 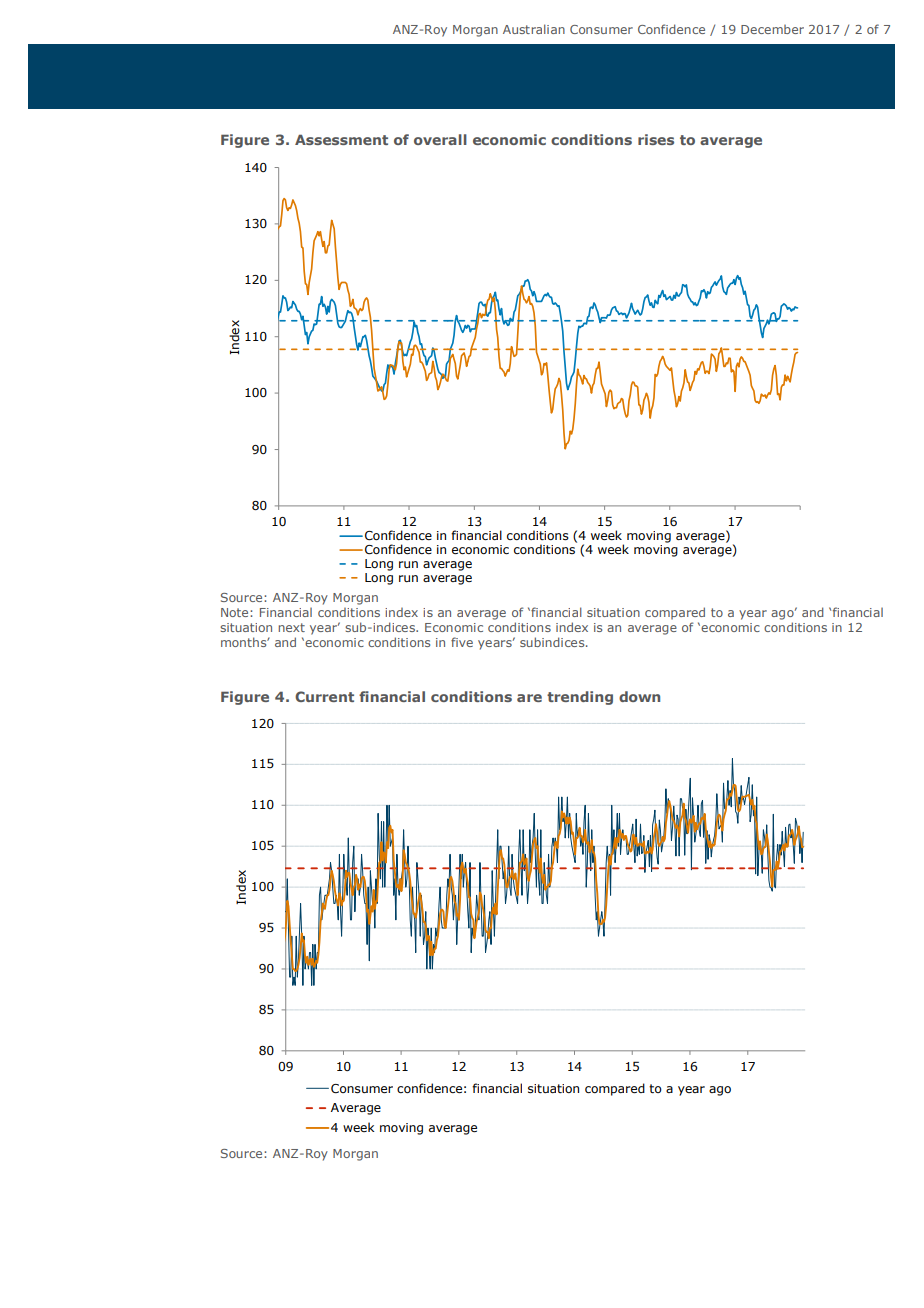 I want to click on down, so click(x=639, y=696).
